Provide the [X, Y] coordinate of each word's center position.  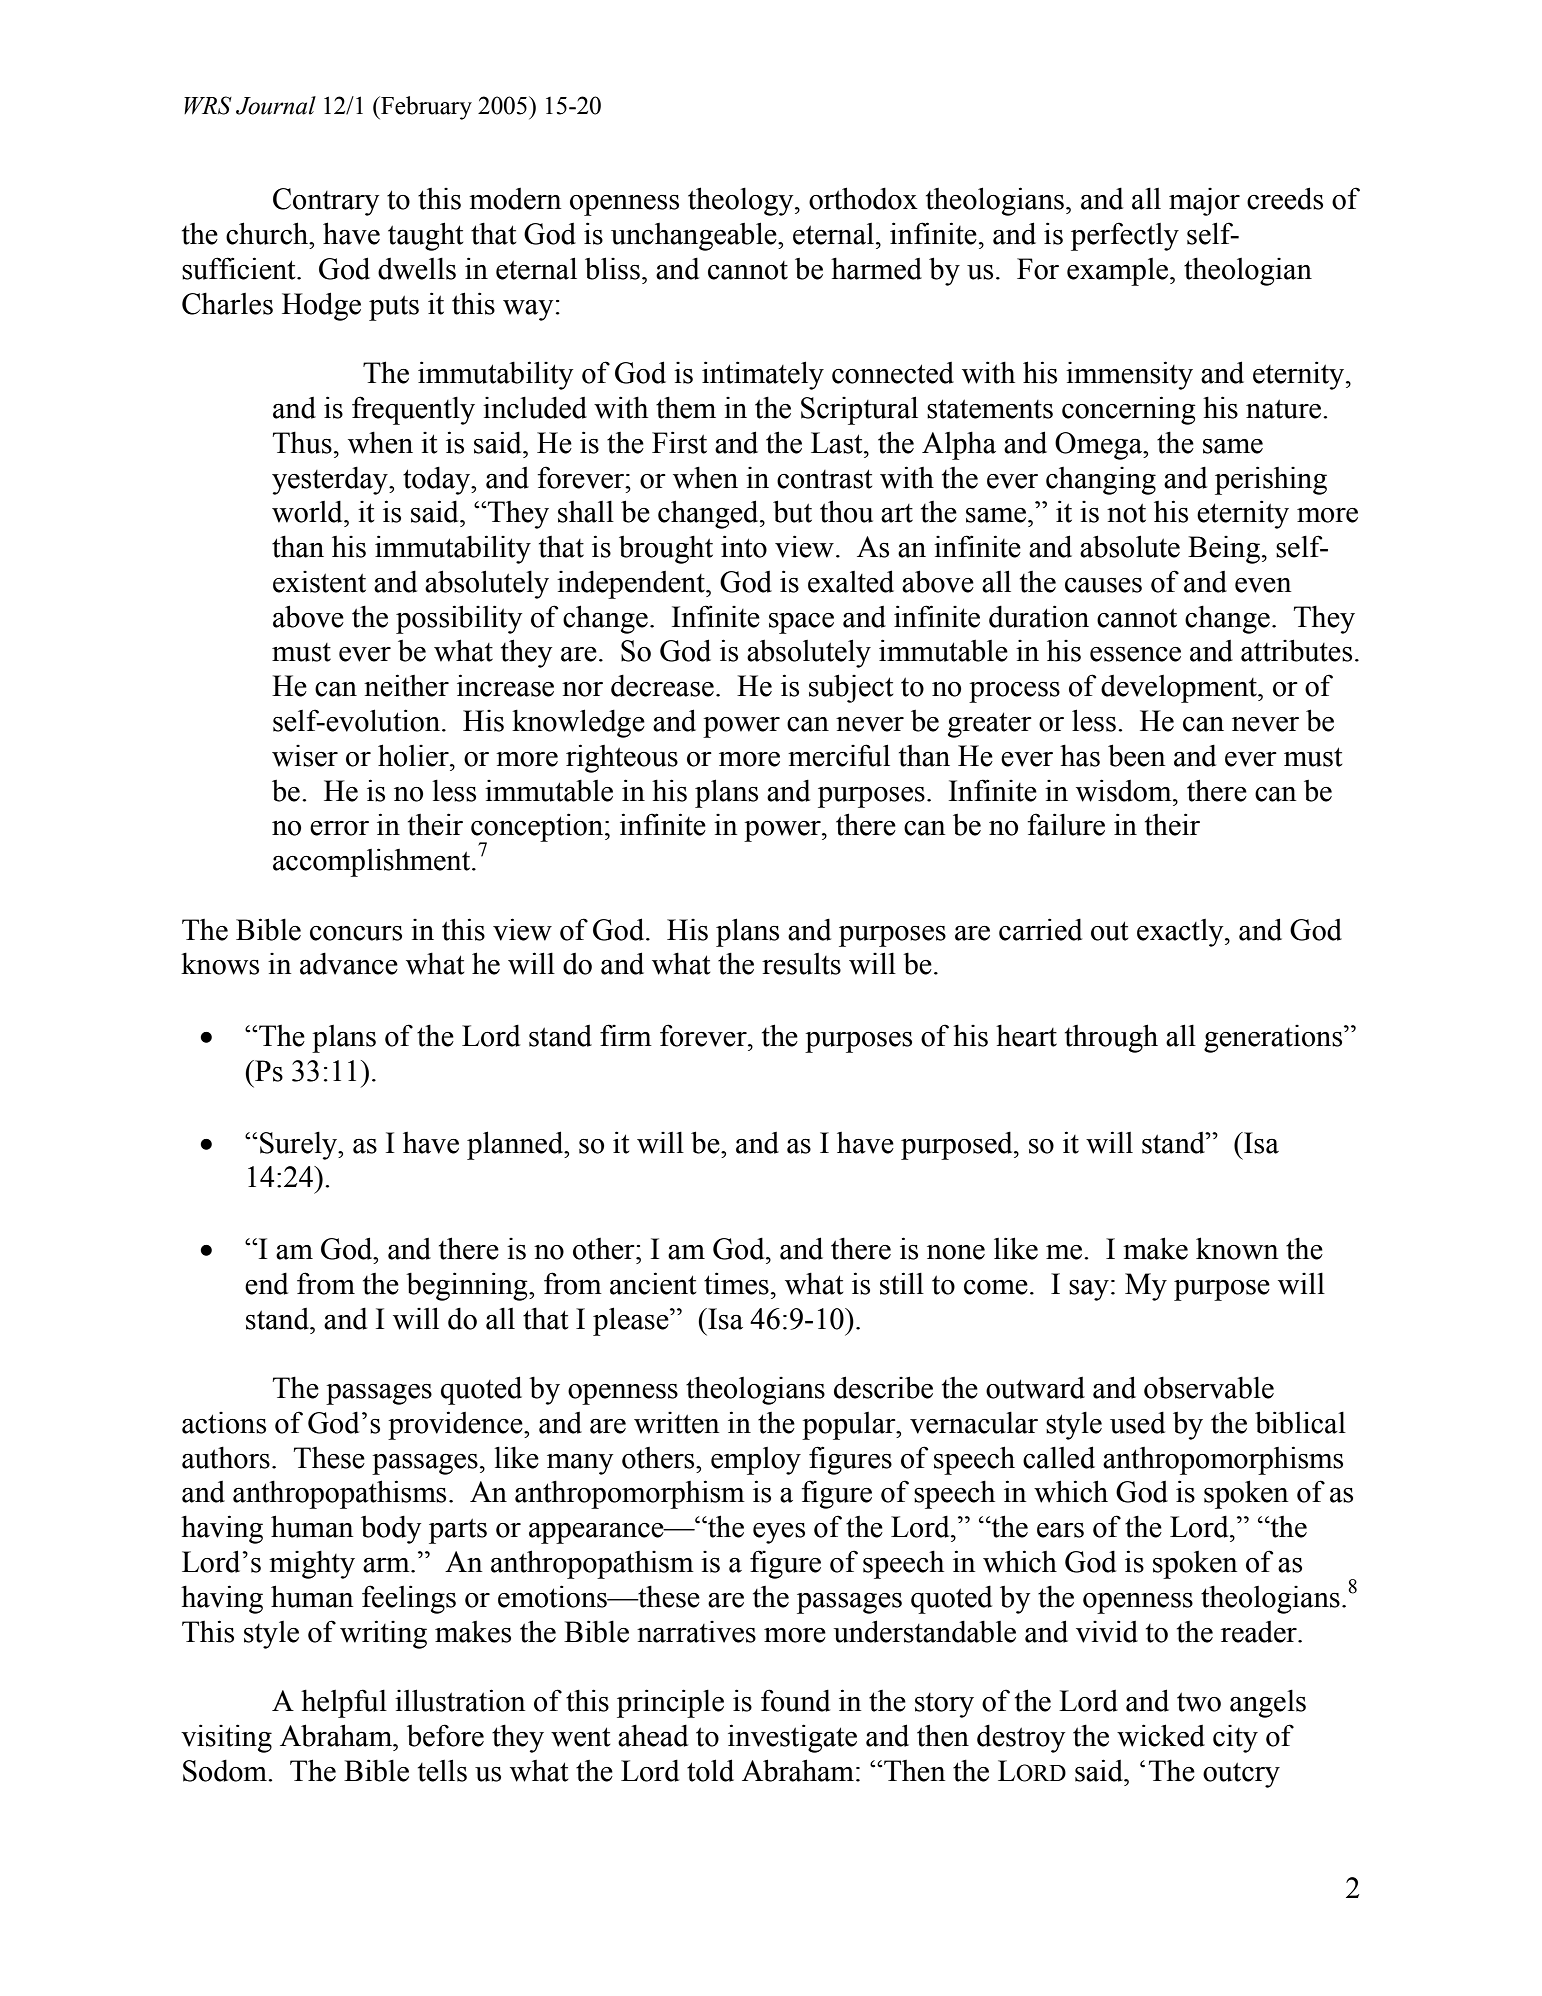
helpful [344, 1703]
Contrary [326, 202]
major [1204, 202]
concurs [356, 933]
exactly [1181, 933]
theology [742, 201]
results [801, 964]
